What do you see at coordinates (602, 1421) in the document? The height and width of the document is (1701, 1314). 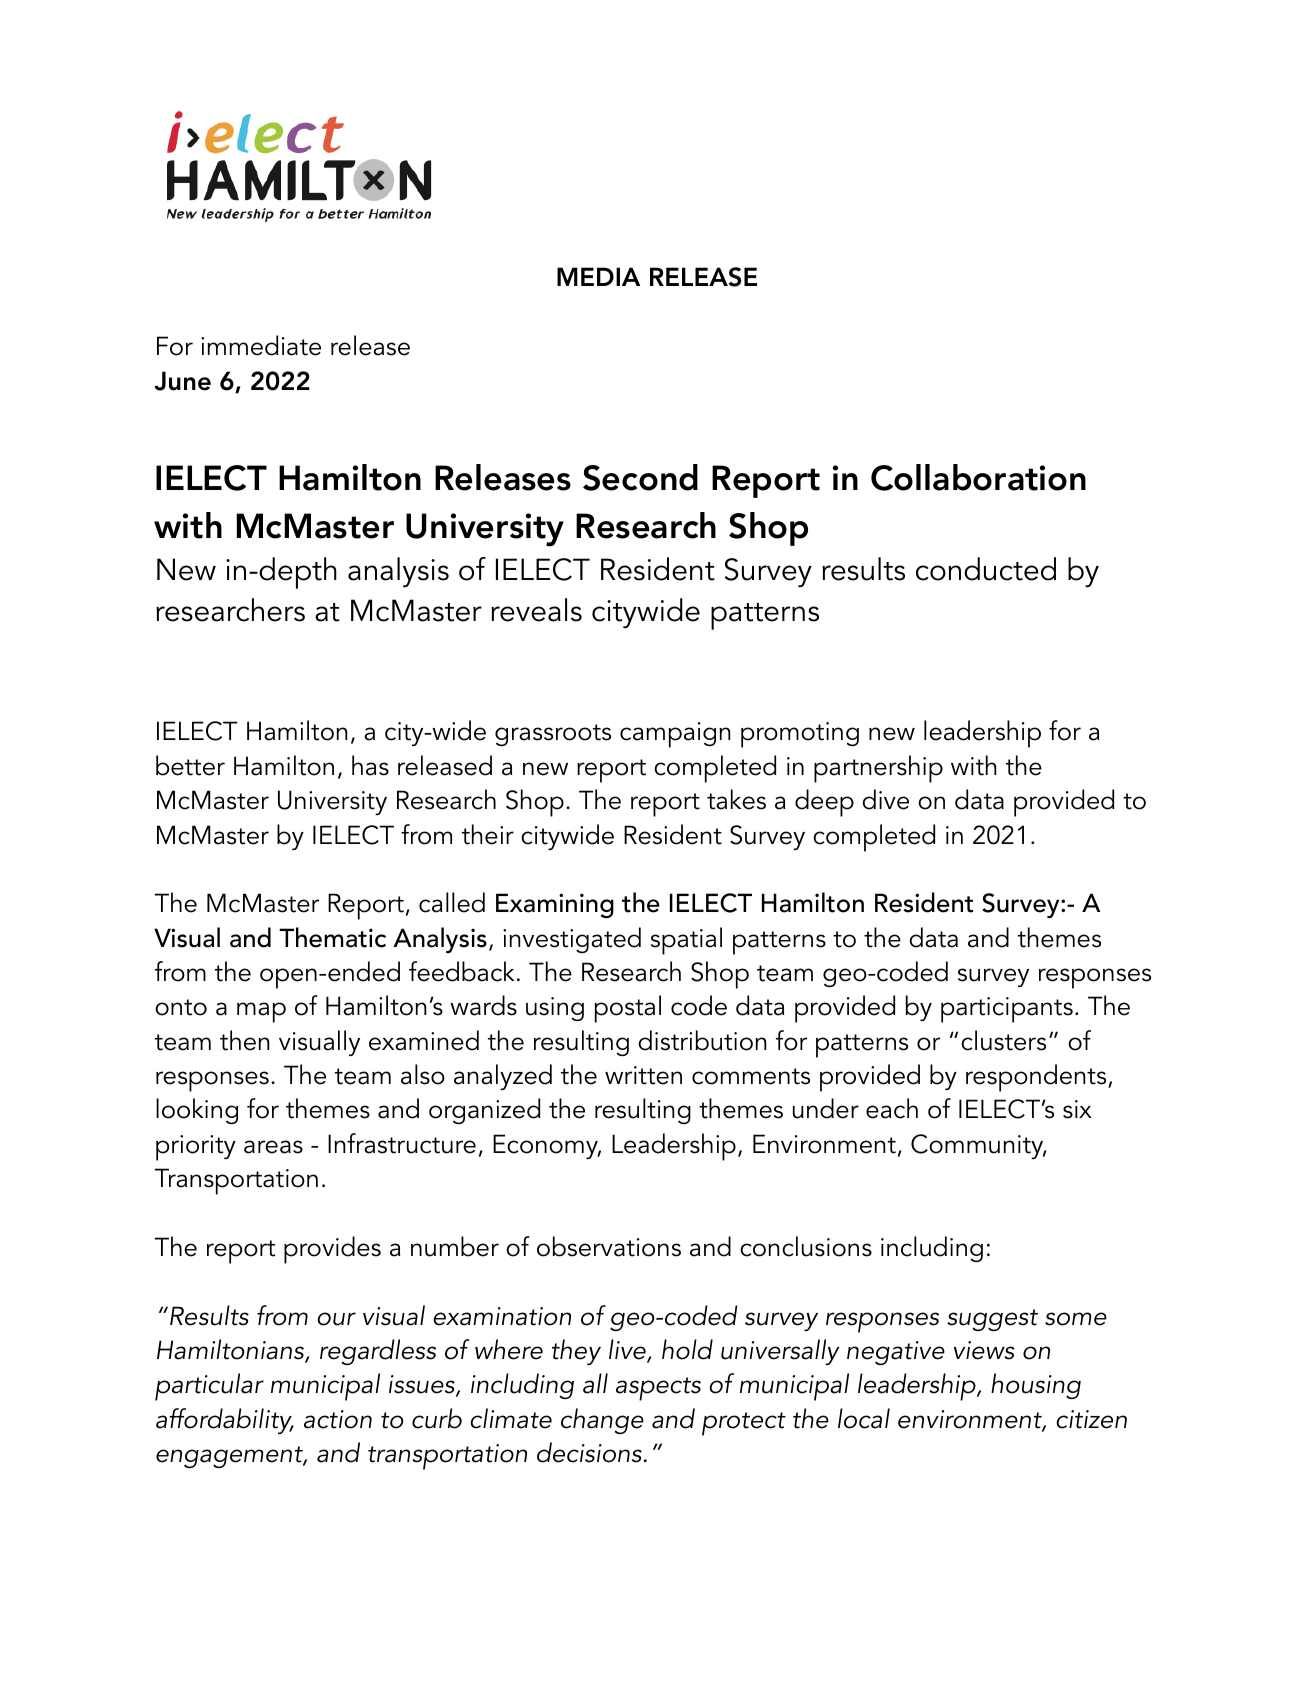 I see `change` at bounding box center [602, 1421].
